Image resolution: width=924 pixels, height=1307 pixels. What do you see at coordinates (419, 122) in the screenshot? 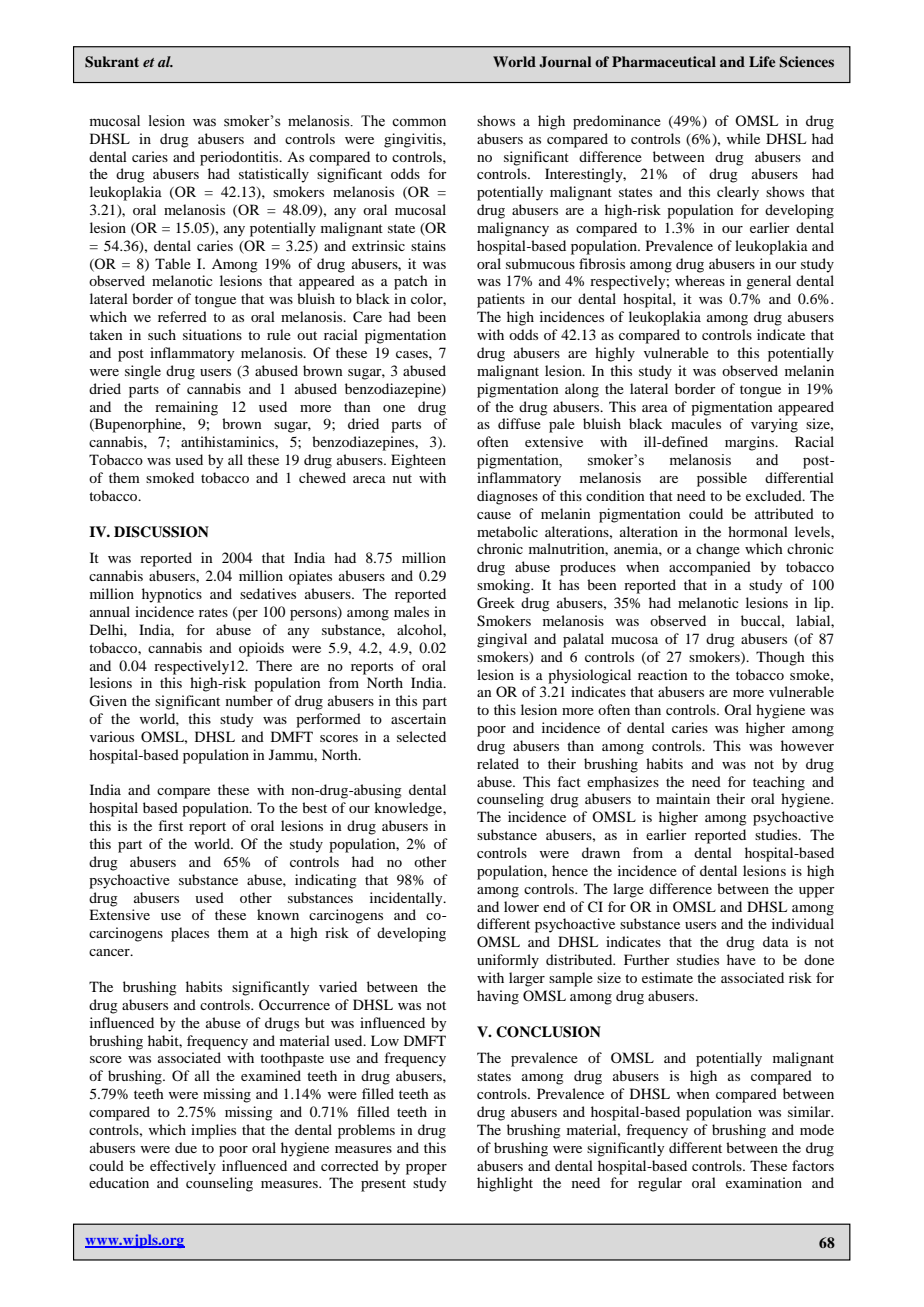
I see `common` at bounding box center [419, 122].
